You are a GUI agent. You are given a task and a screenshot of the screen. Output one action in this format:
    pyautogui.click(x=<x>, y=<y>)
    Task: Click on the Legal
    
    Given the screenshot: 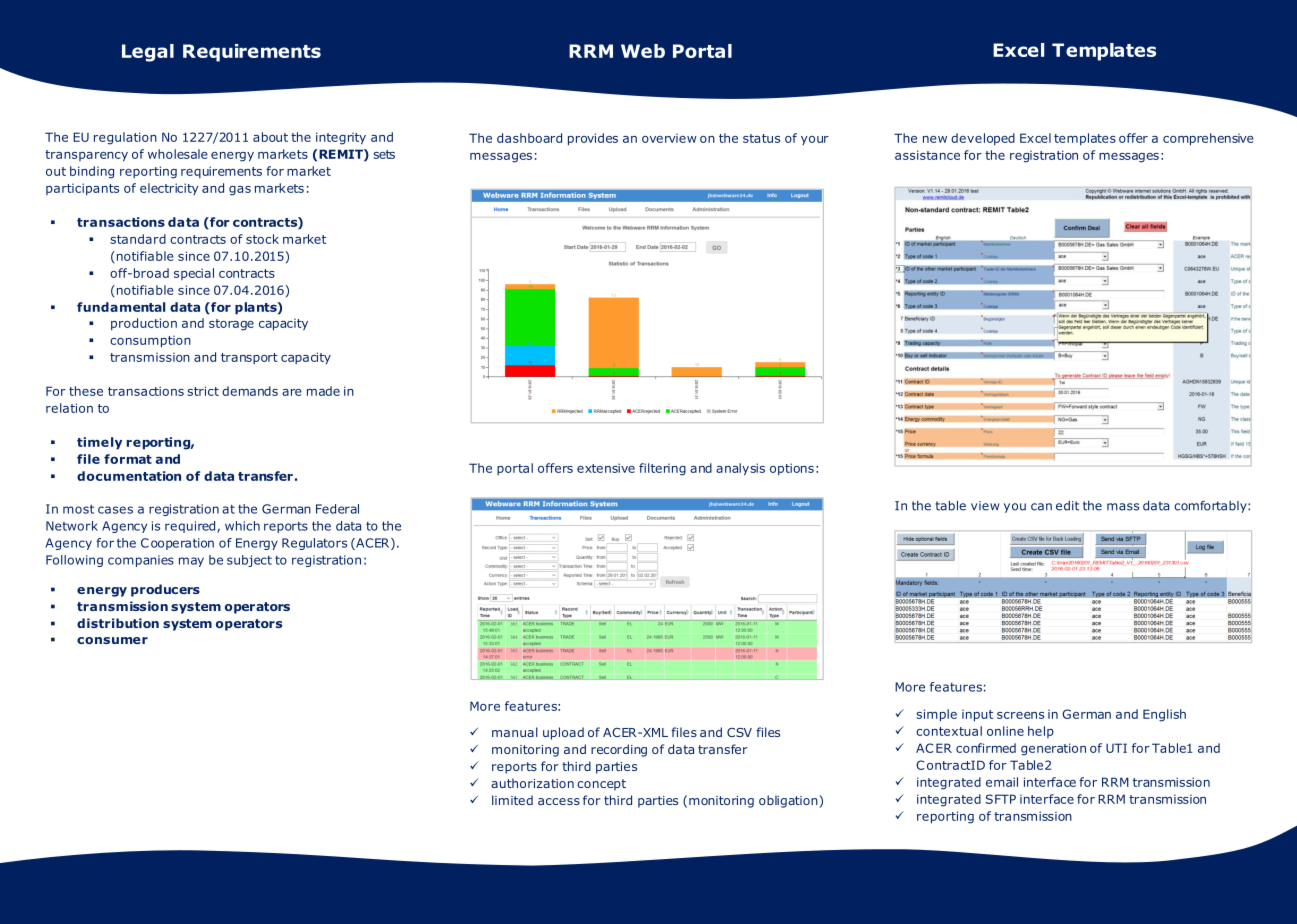 What is the action you would take?
    pyautogui.click(x=148, y=53)
